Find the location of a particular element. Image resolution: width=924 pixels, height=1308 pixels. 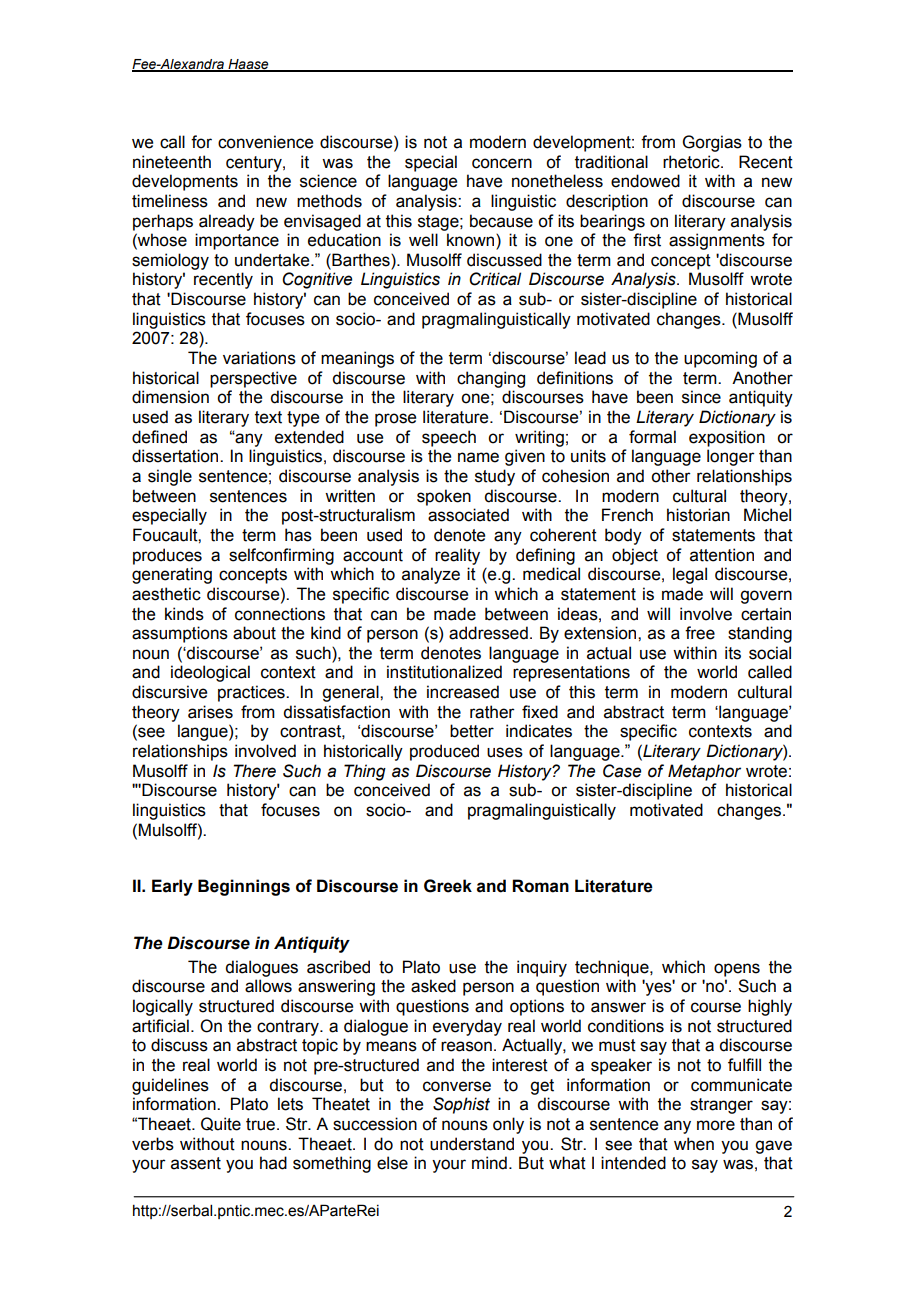

concern is located at coordinates (502, 163).
